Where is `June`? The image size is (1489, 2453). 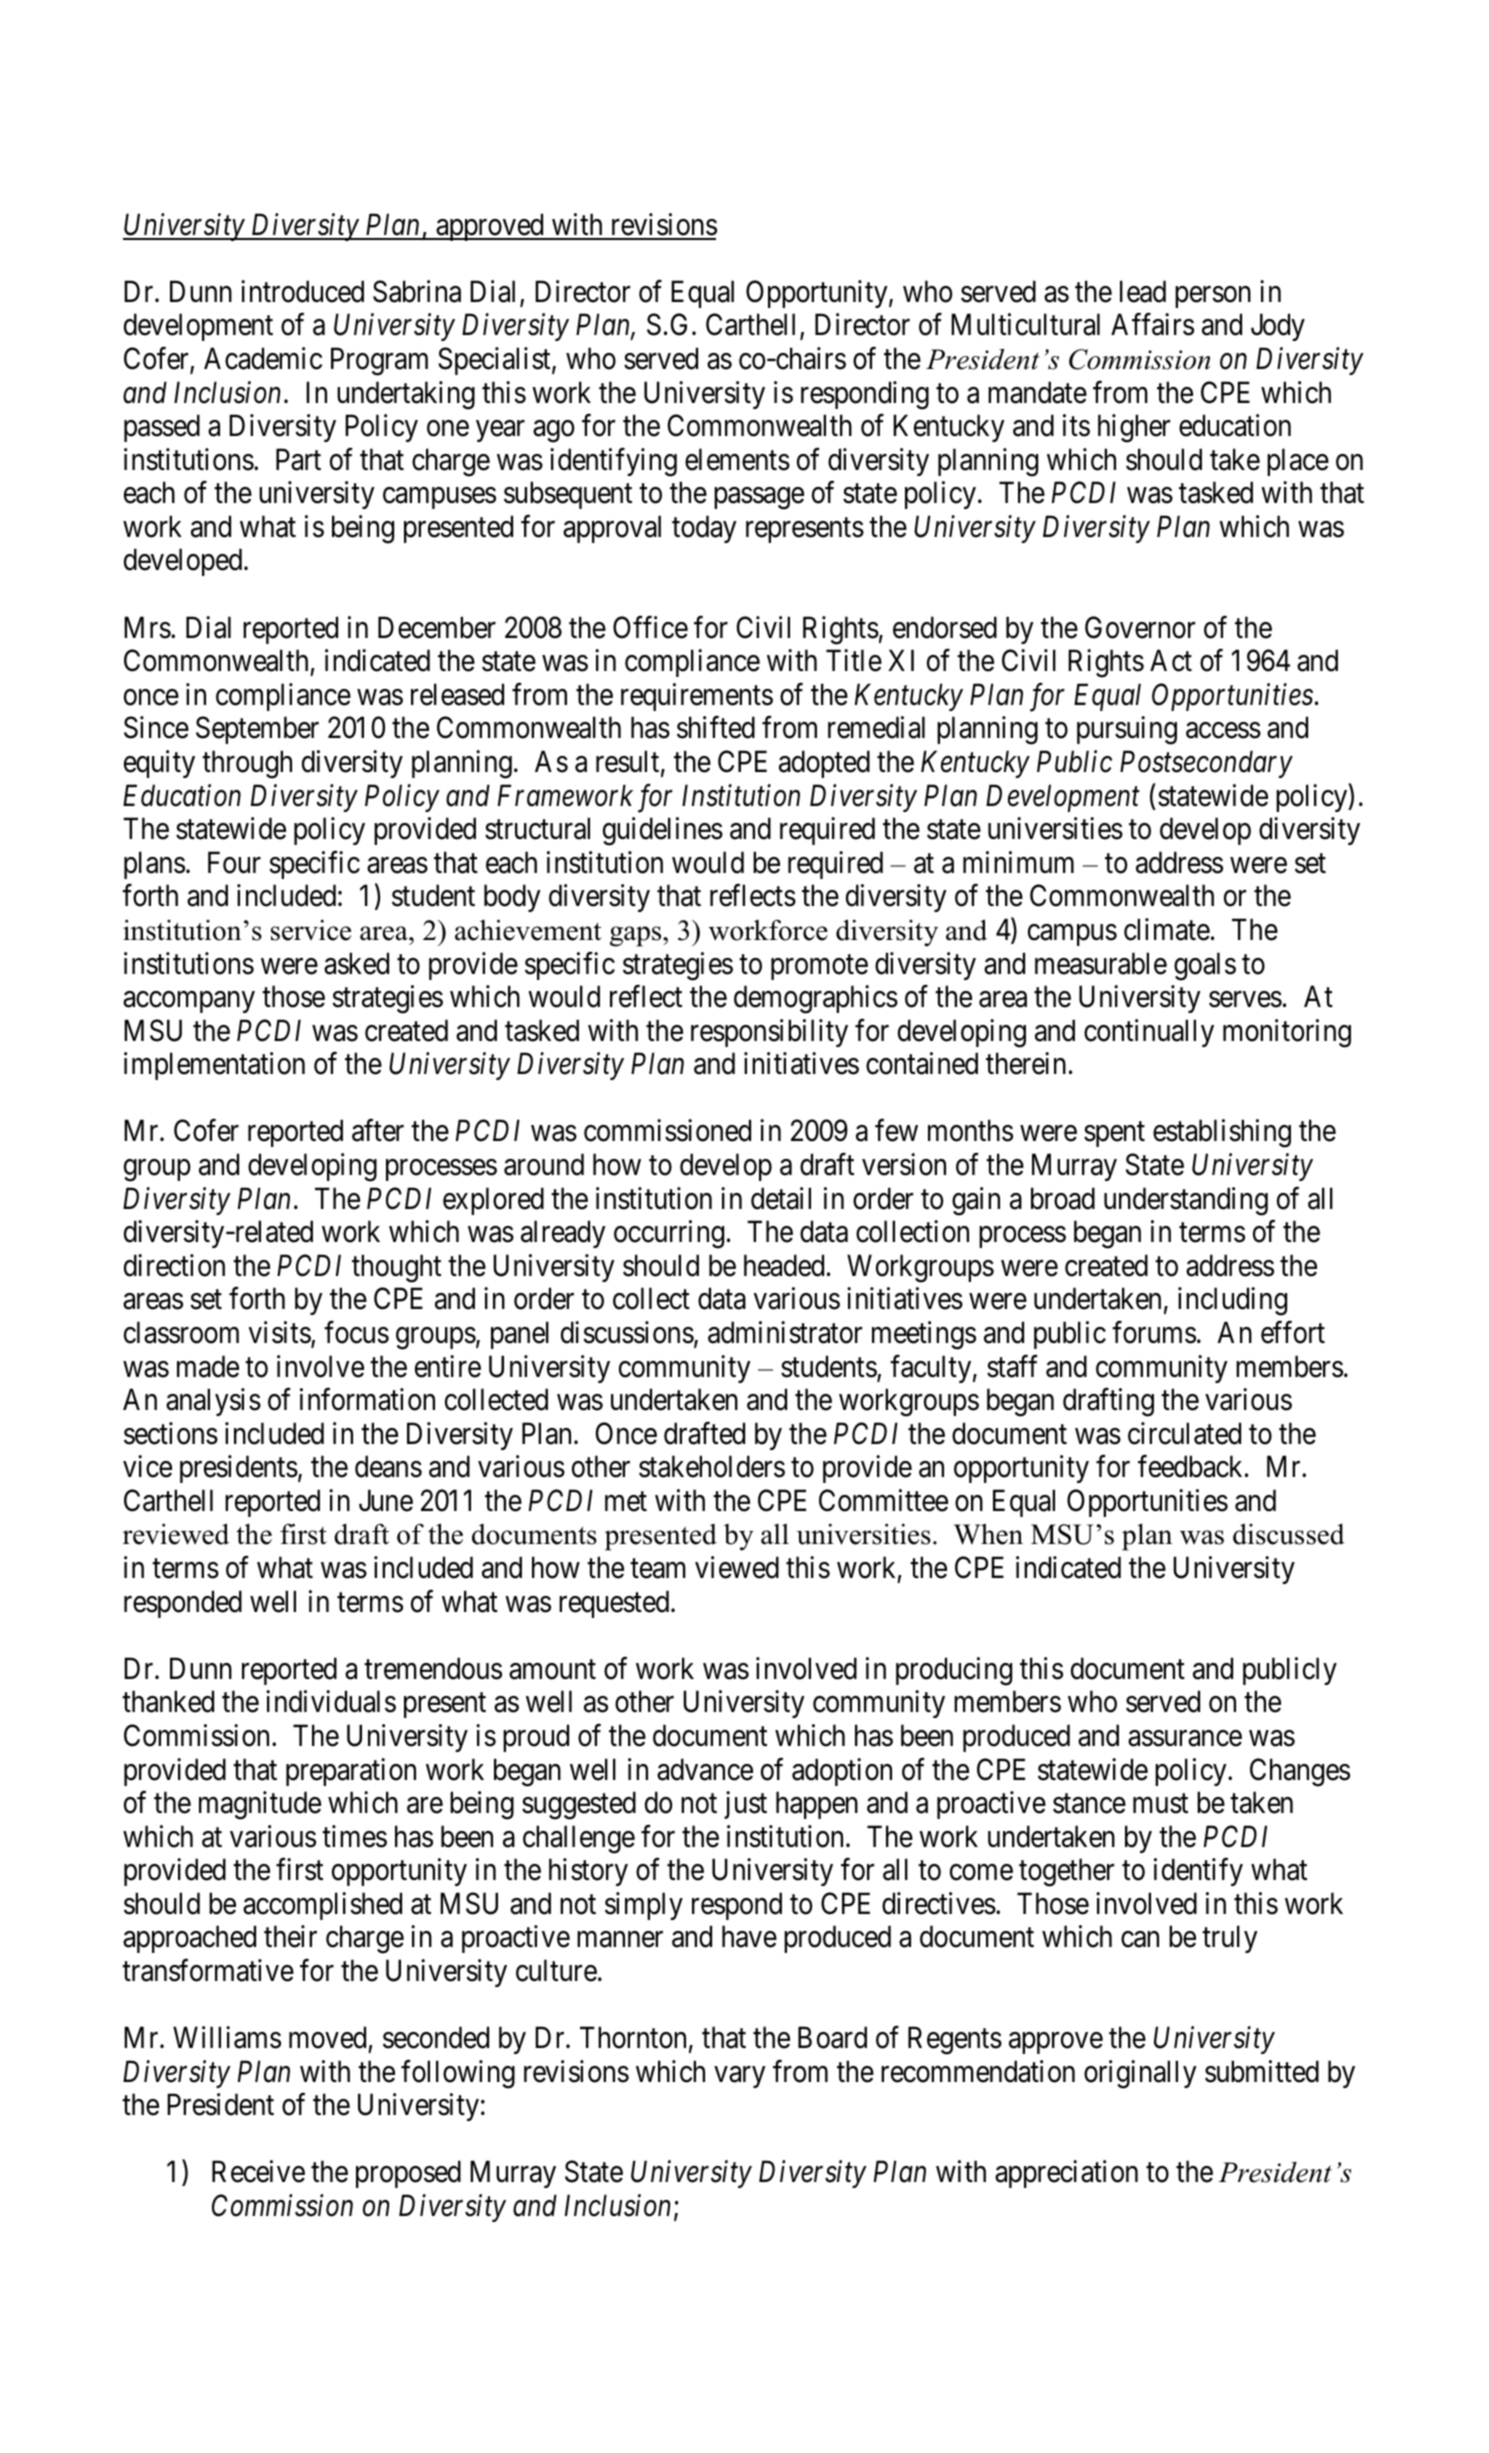
June is located at coordinates (386, 1501).
